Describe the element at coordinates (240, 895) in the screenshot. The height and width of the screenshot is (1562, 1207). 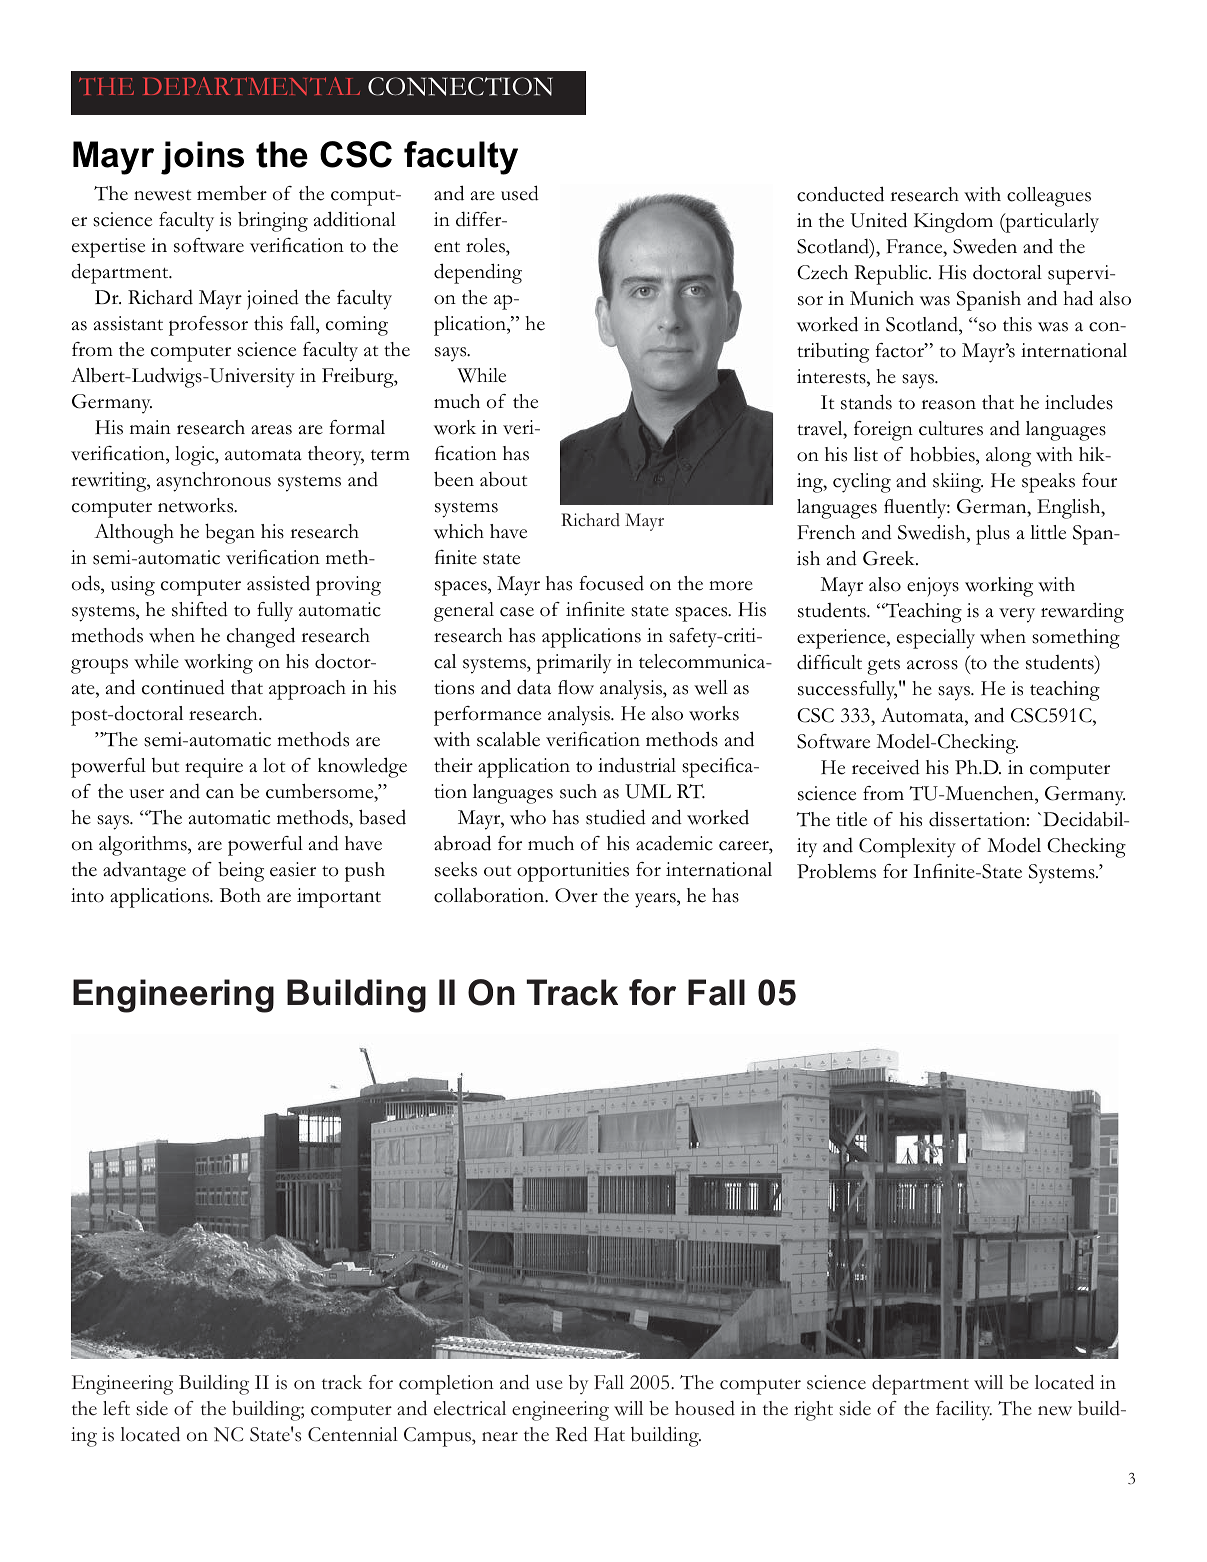
I see `Both` at that location.
